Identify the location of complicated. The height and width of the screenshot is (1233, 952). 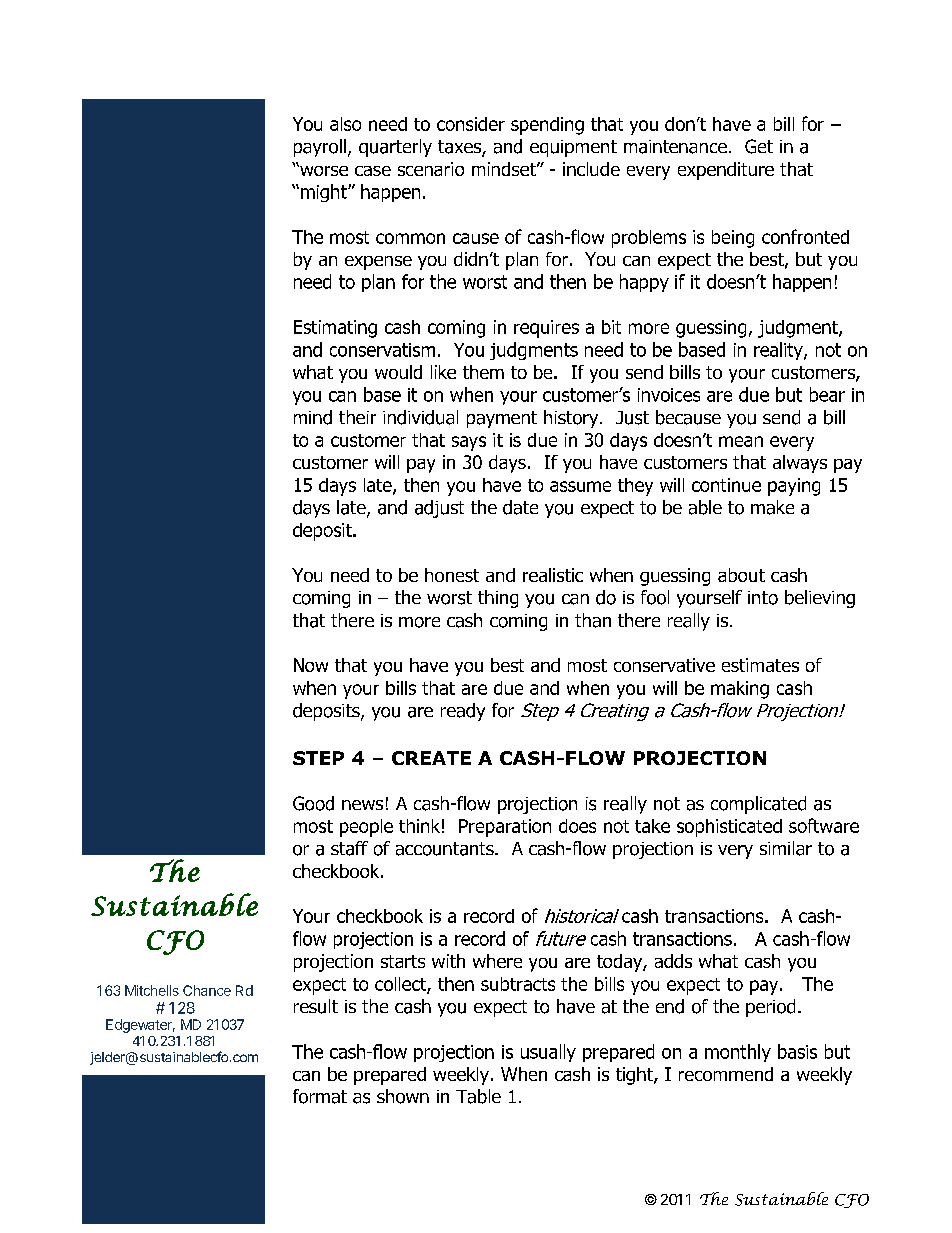
(758, 805).
